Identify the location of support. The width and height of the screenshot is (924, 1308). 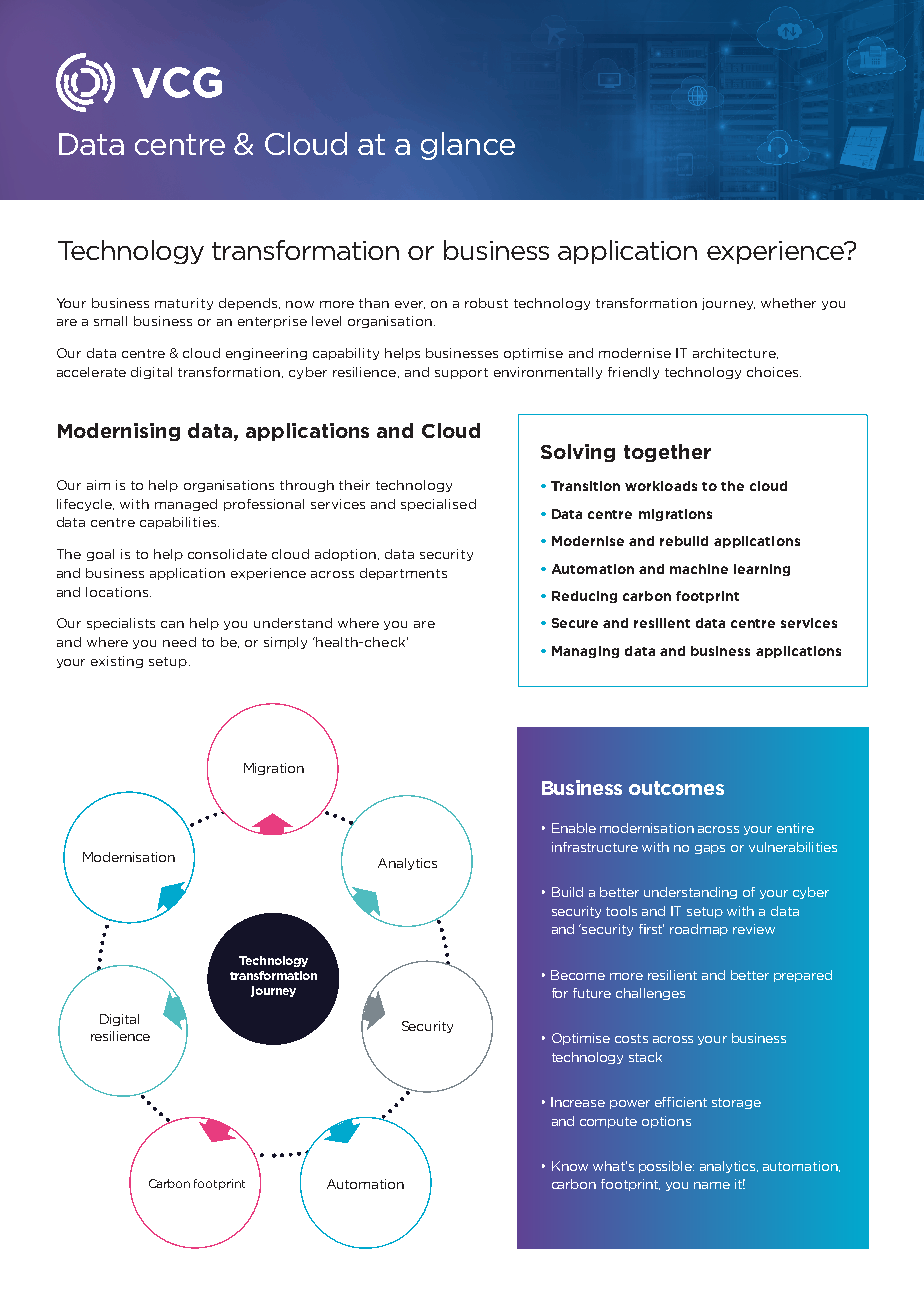
(461, 373).
